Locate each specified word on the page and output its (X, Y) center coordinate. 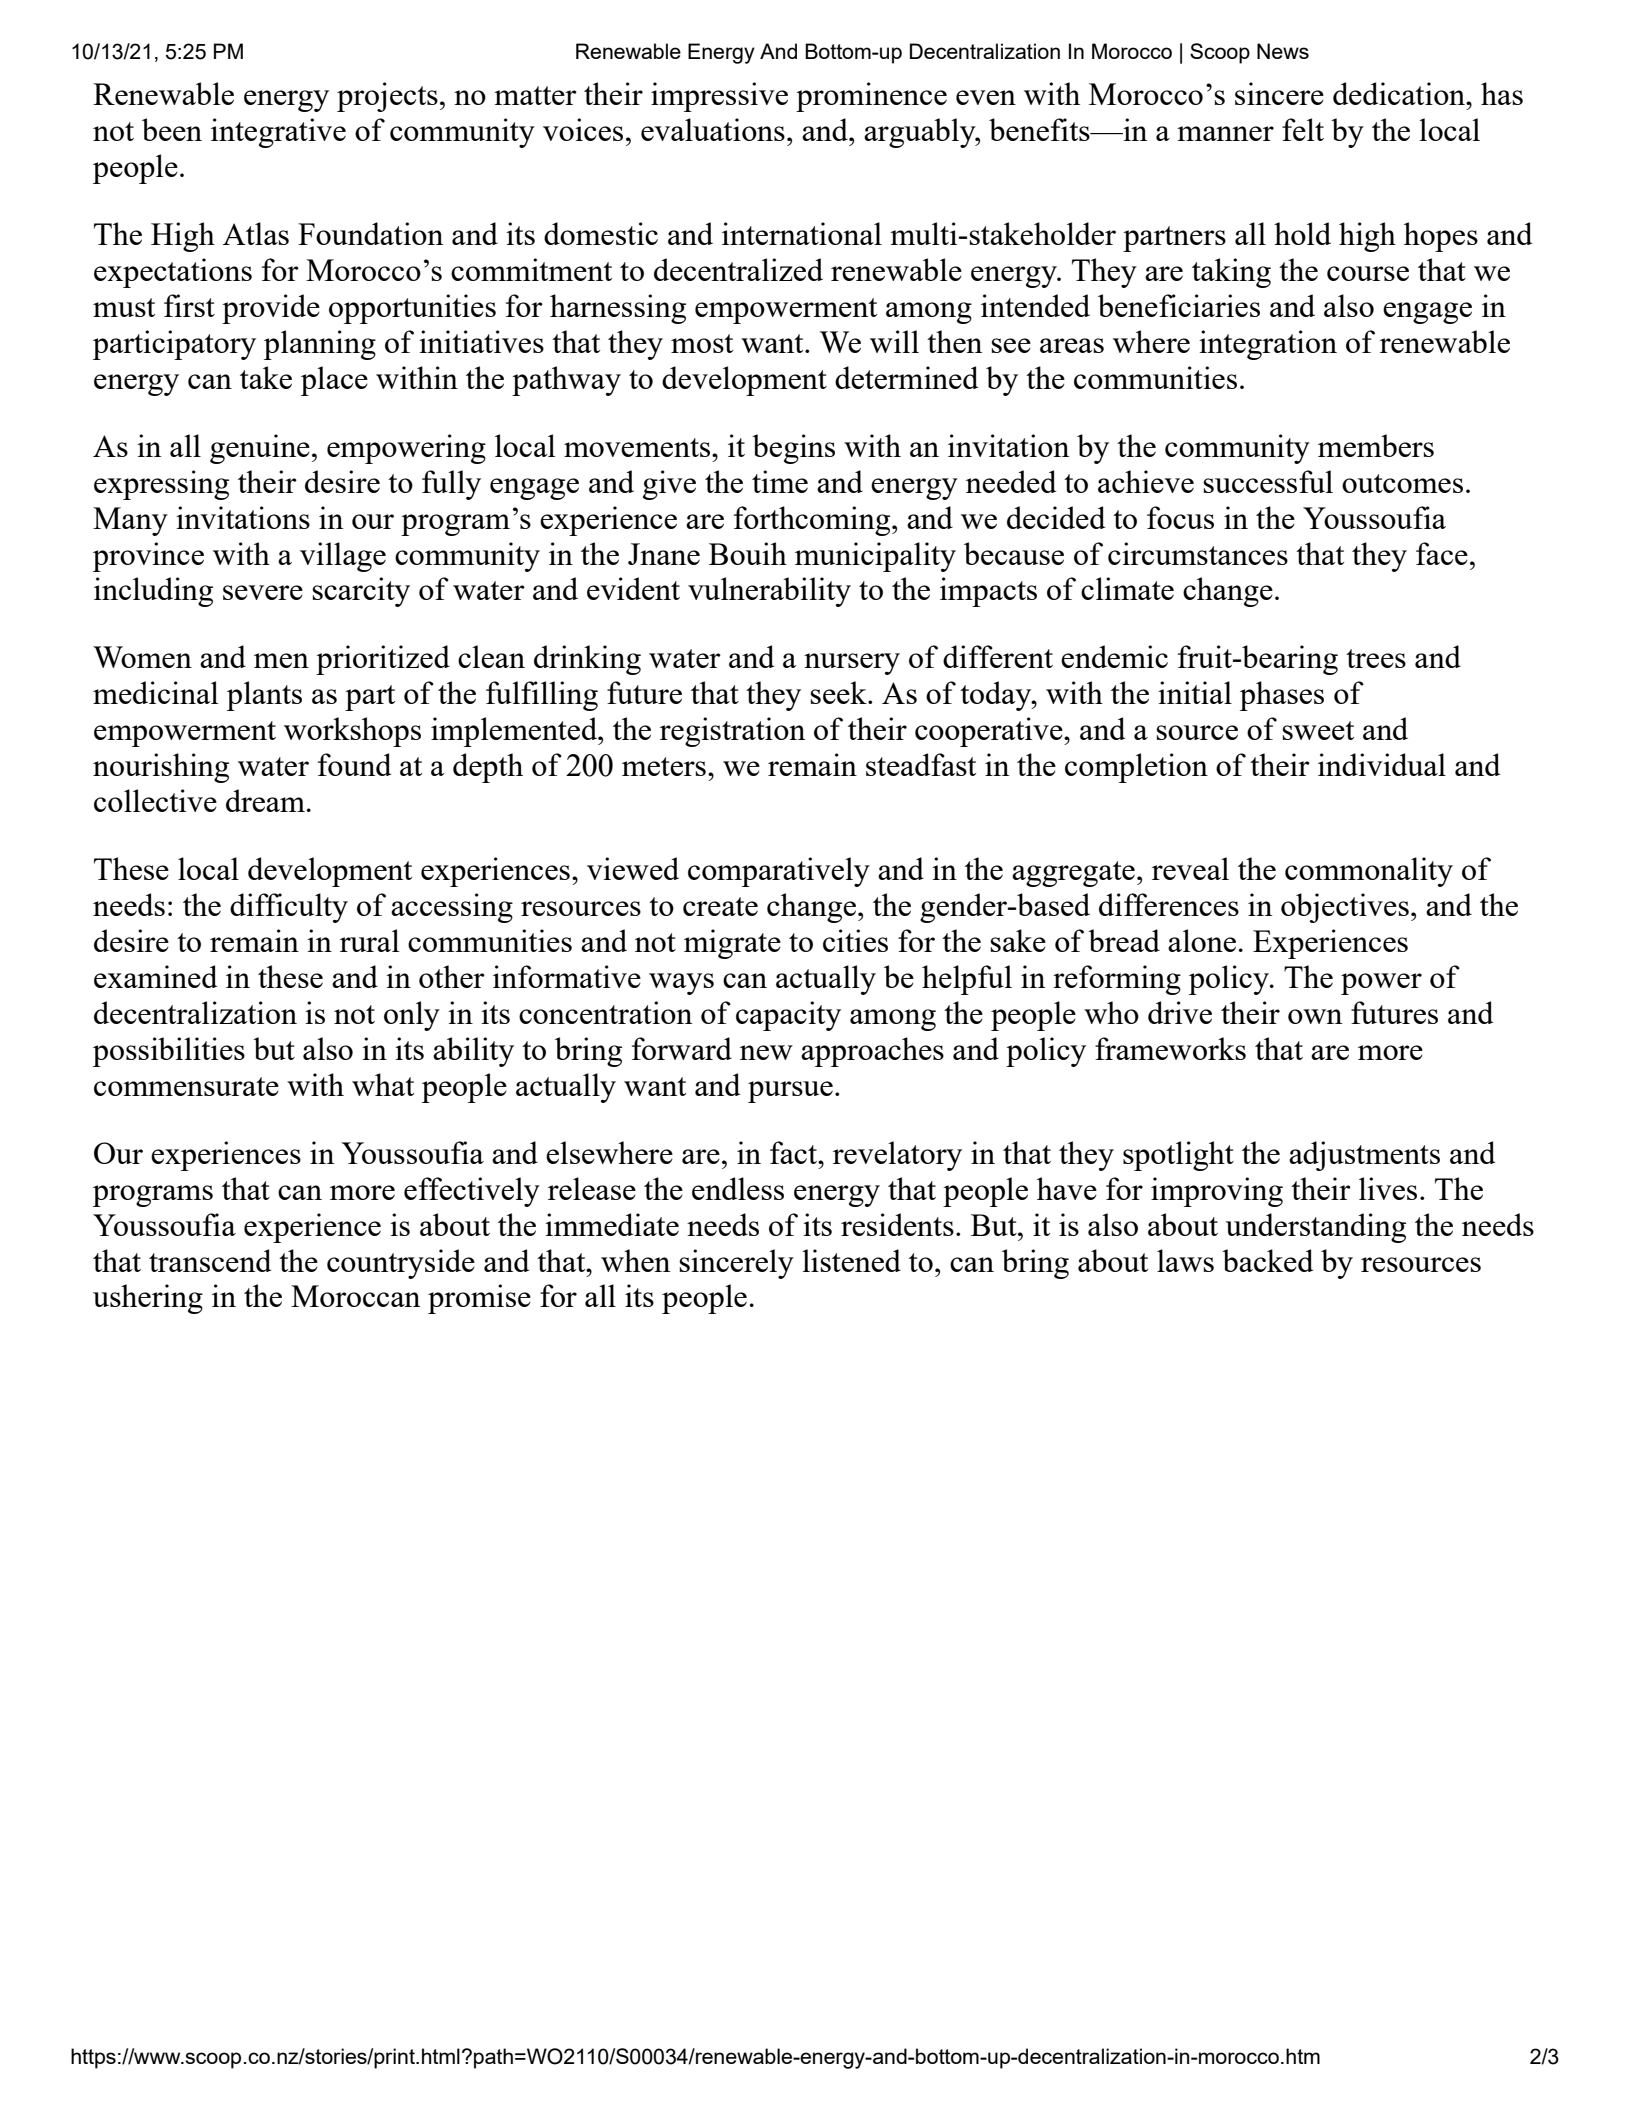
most (702, 343)
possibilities (169, 1052)
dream (265, 800)
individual (1382, 764)
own (1315, 1016)
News (1283, 51)
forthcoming (813, 521)
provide (271, 309)
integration (1268, 345)
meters (664, 766)
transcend (210, 1260)
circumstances (1198, 553)
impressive (719, 97)
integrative (278, 133)
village (343, 557)
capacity (788, 1016)
